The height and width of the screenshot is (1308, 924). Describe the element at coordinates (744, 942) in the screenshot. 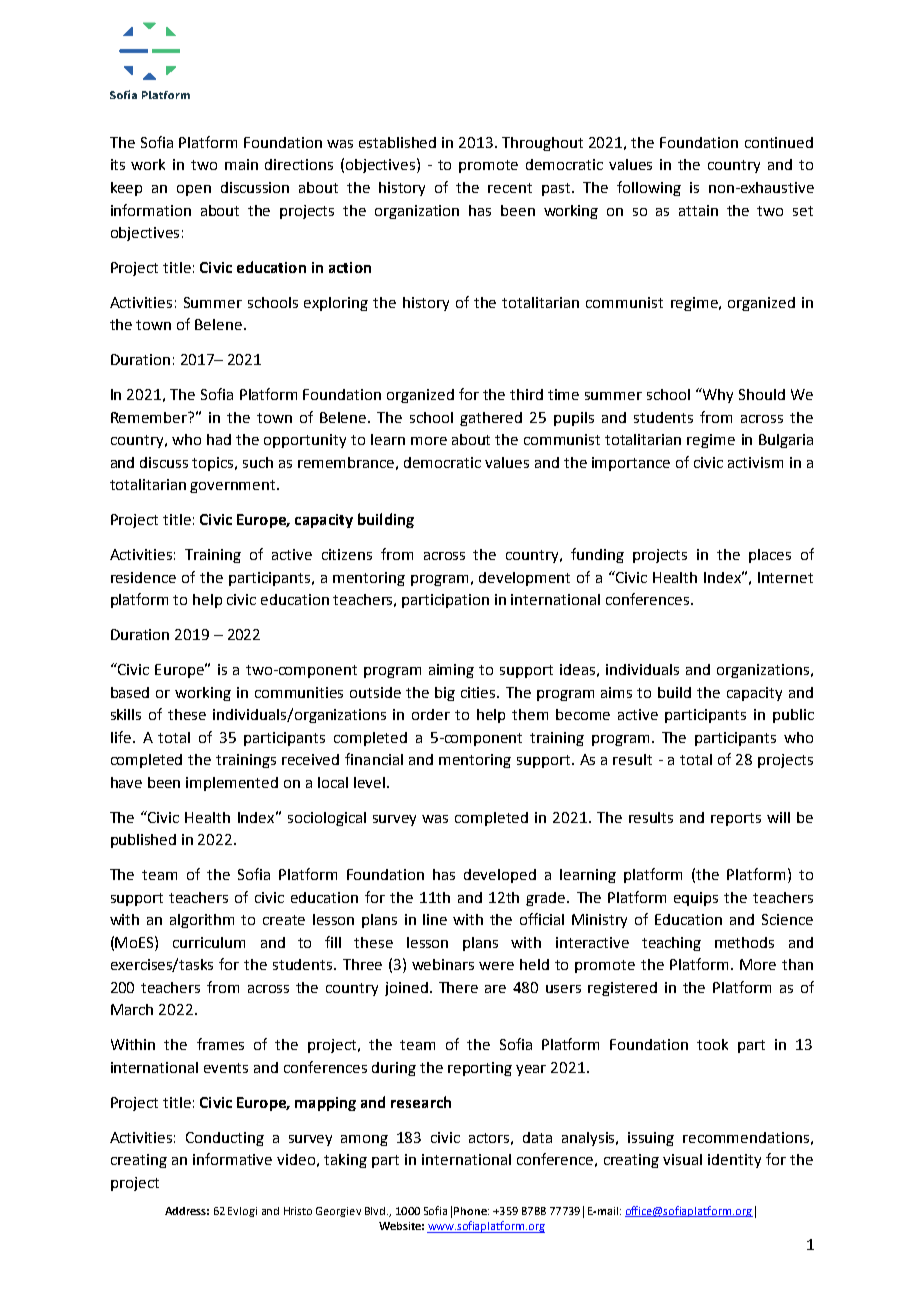

I see `methods` at that location.
